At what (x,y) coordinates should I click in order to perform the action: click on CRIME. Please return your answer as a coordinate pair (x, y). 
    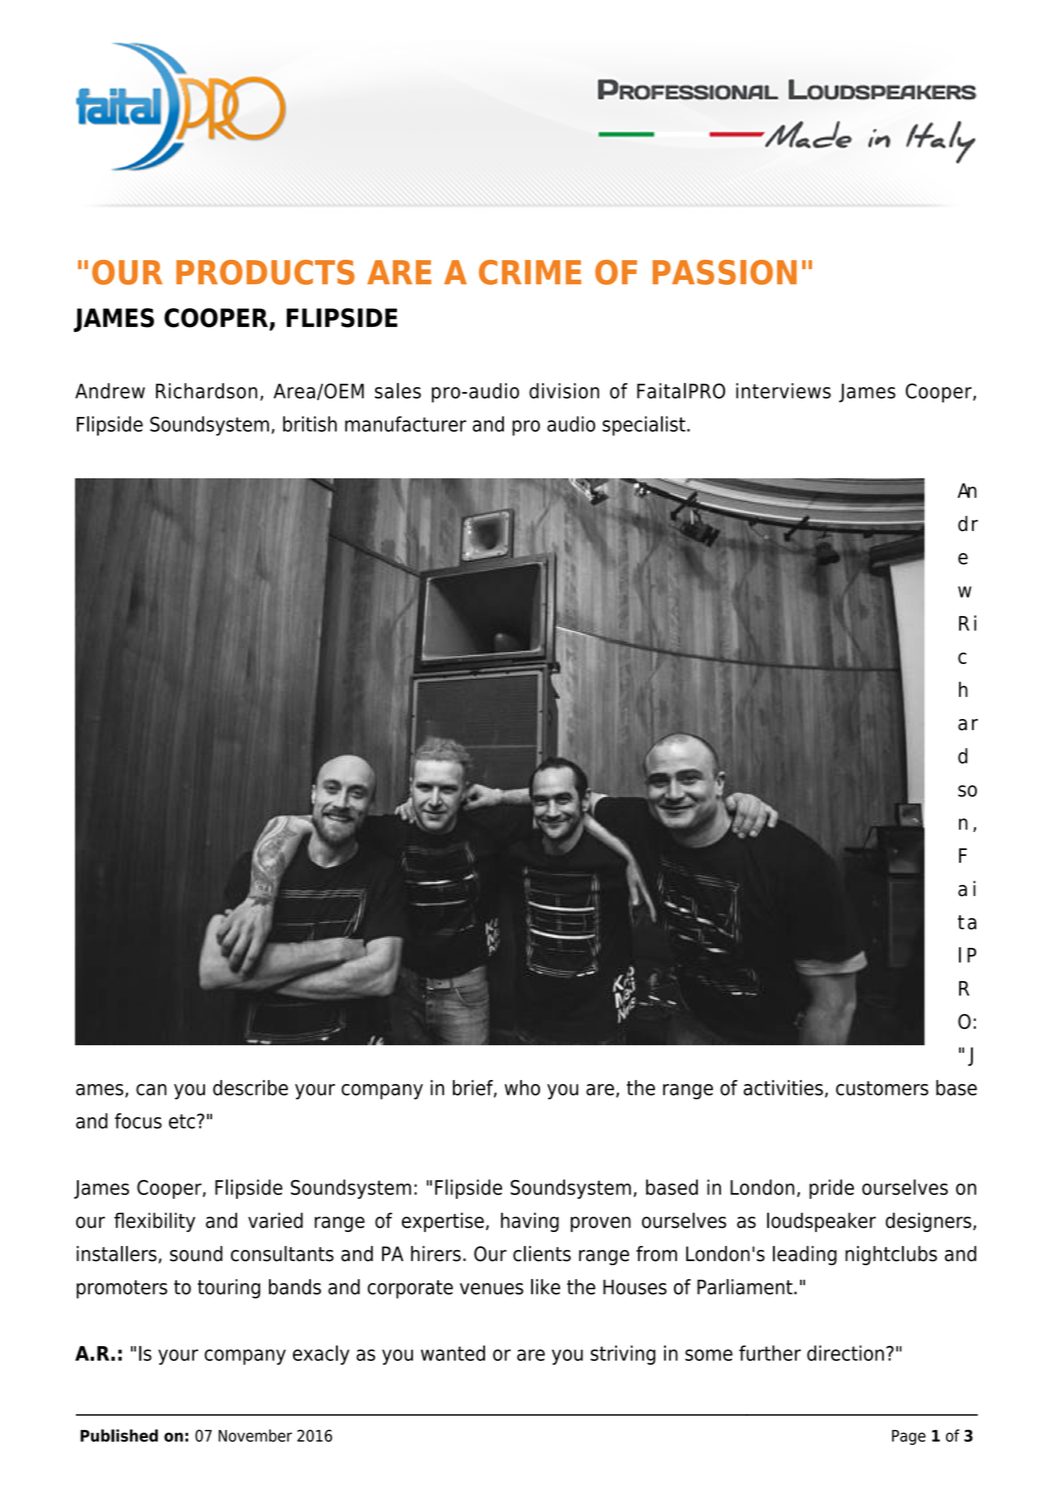
    Looking at the image, I should click on (530, 272).
